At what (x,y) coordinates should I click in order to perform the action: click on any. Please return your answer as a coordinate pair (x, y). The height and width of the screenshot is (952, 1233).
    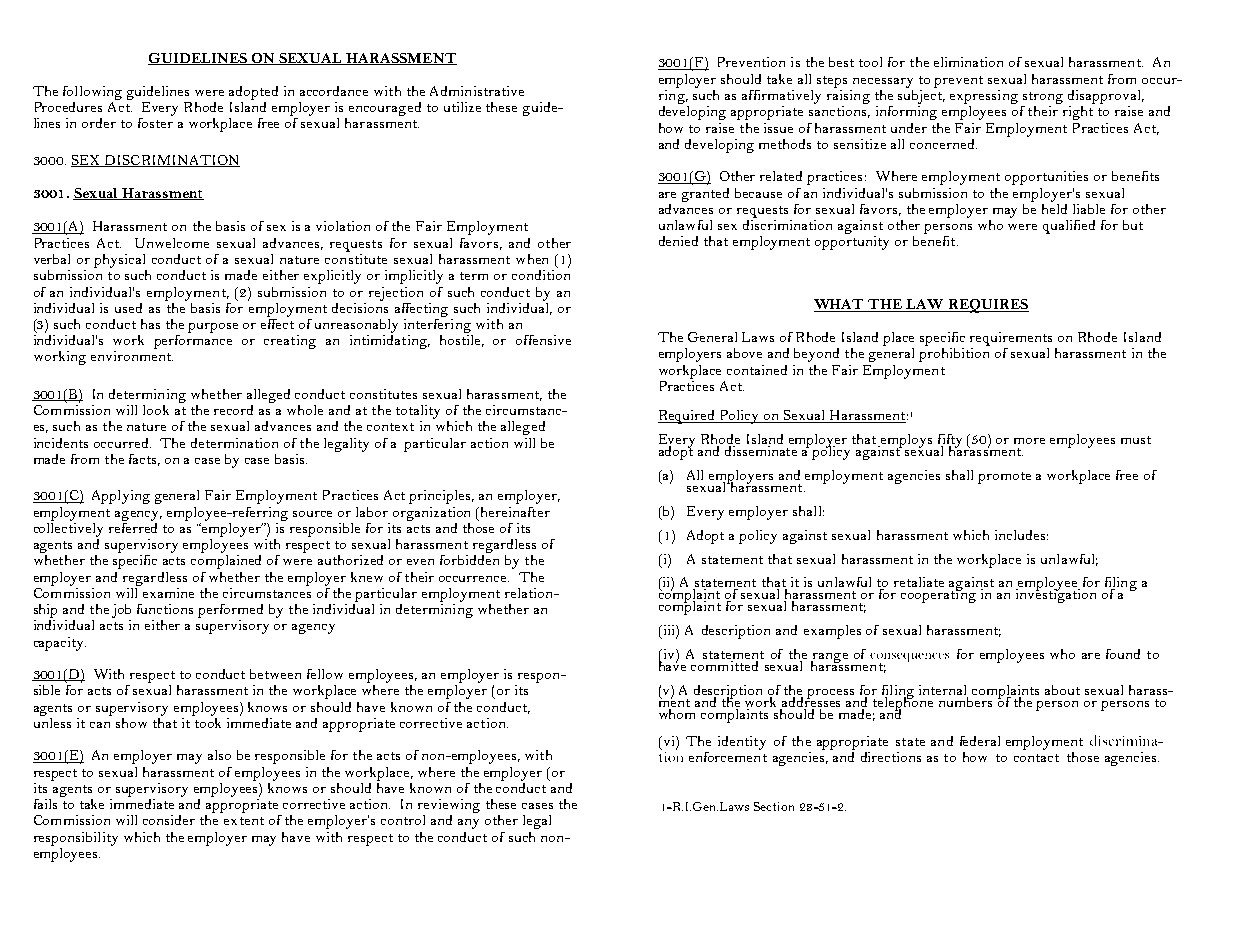
    Looking at the image, I should click on (468, 824).
